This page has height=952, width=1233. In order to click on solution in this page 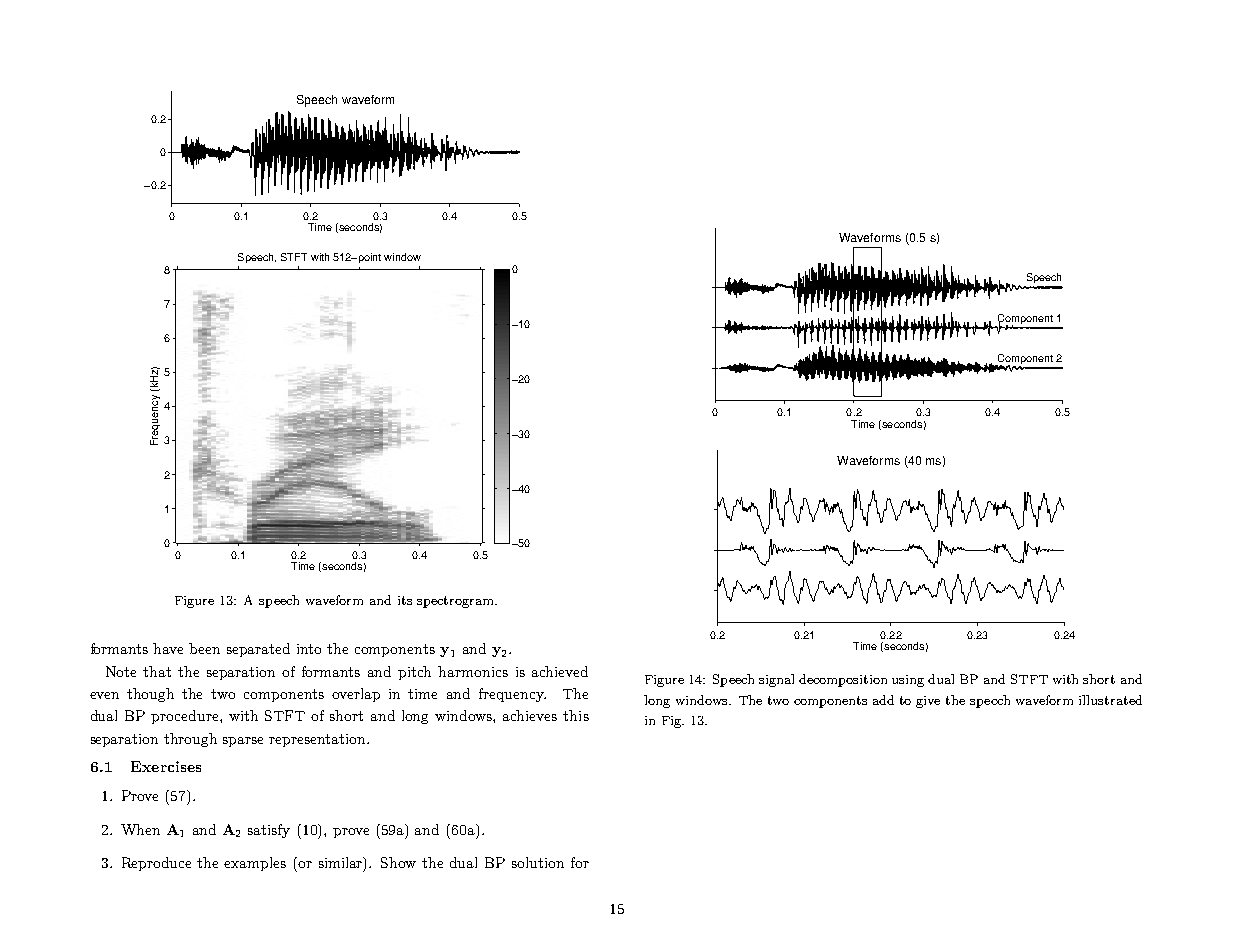, I will do `click(538, 862)`.
